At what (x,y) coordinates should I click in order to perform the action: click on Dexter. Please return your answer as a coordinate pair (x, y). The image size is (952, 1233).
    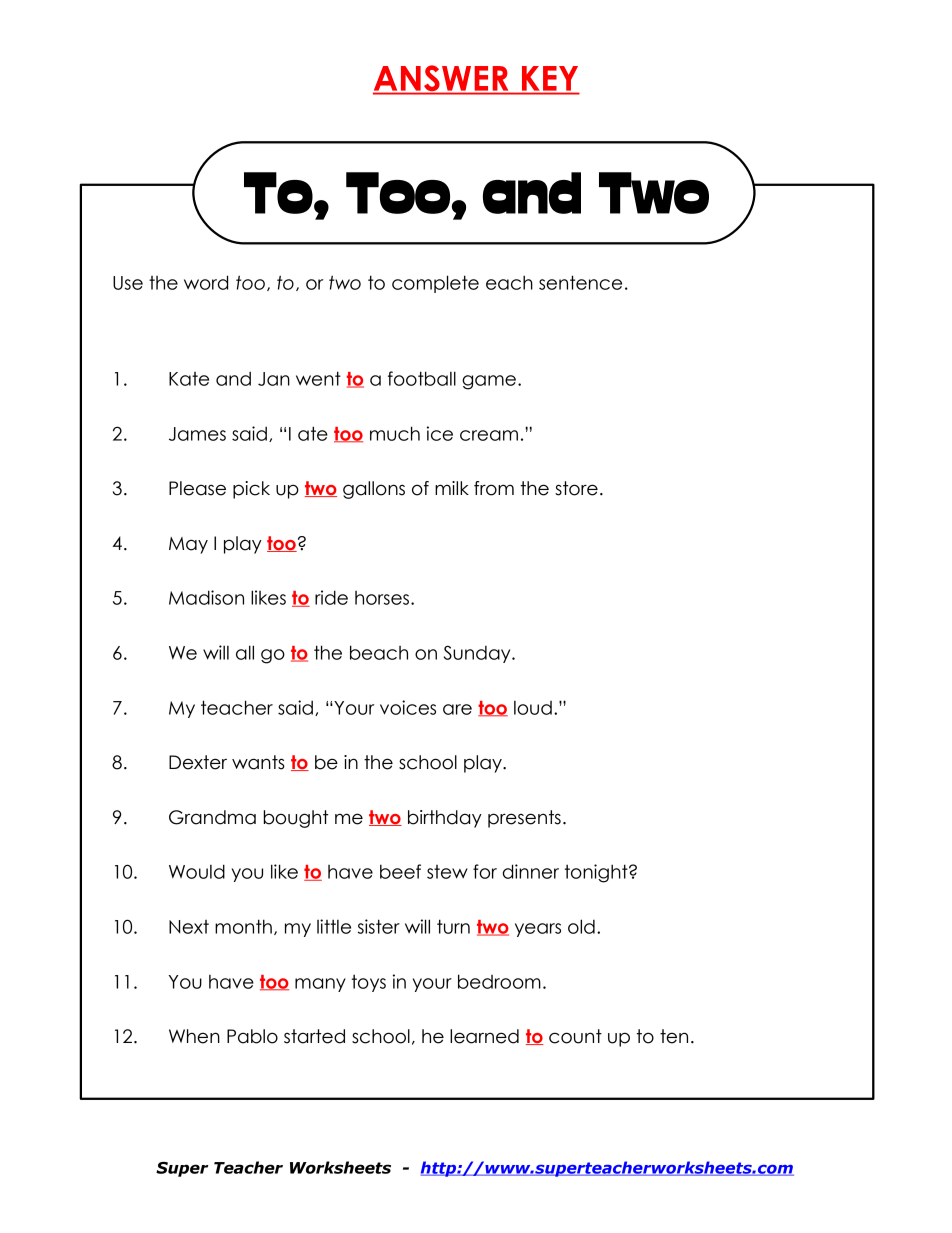
    Looking at the image, I should click on (198, 762).
